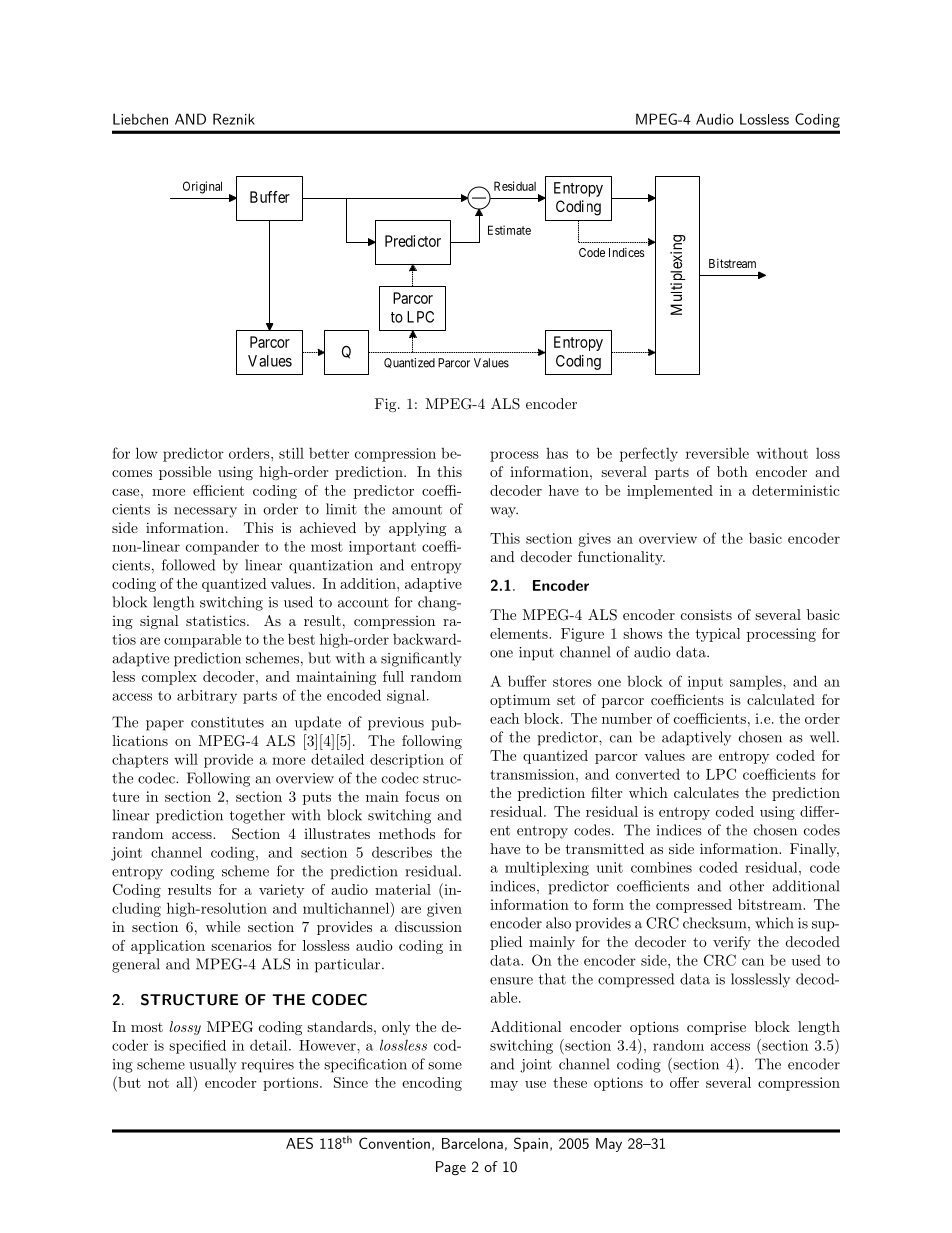 The height and width of the document is (1233, 952). I want to click on way, so click(504, 512).
